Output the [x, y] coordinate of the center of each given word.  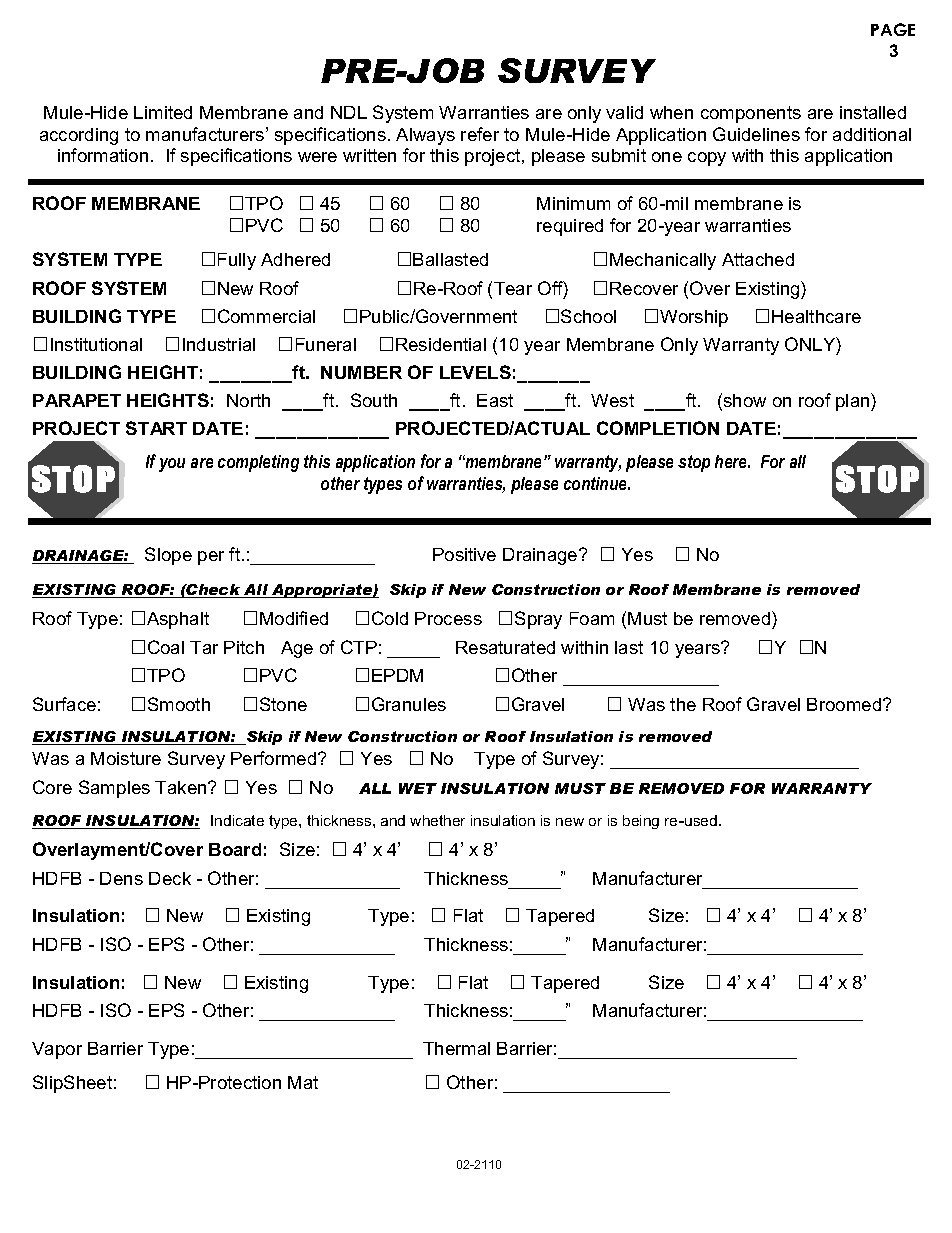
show [745, 400]
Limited [163, 112]
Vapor [57, 1050]
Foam [592, 618]
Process [448, 618]
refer [480, 134]
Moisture [126, 758]
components [751, 114]
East [495, 400]
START [156, 428]
